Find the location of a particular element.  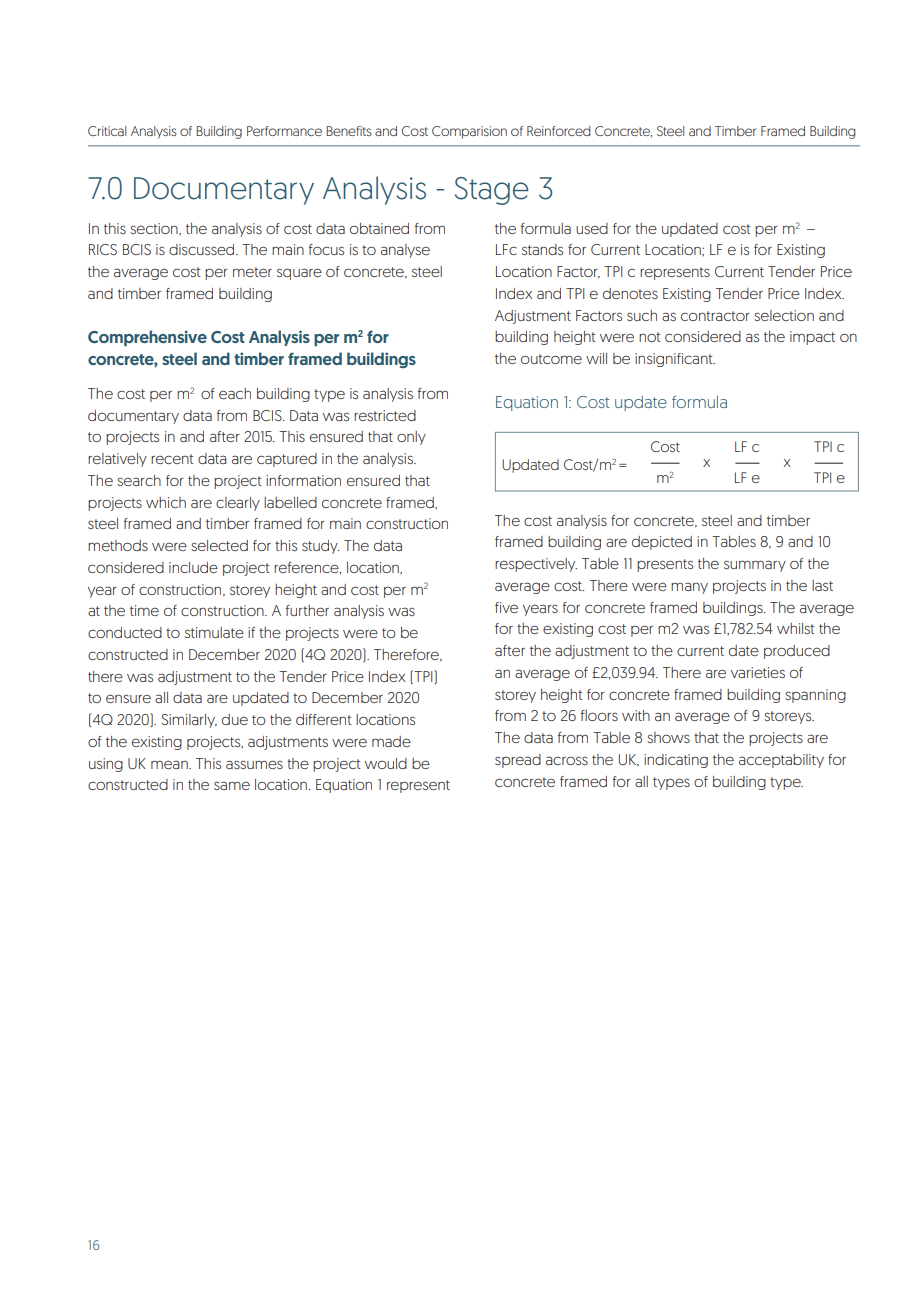

spread is located at coordinates (518, 761).
